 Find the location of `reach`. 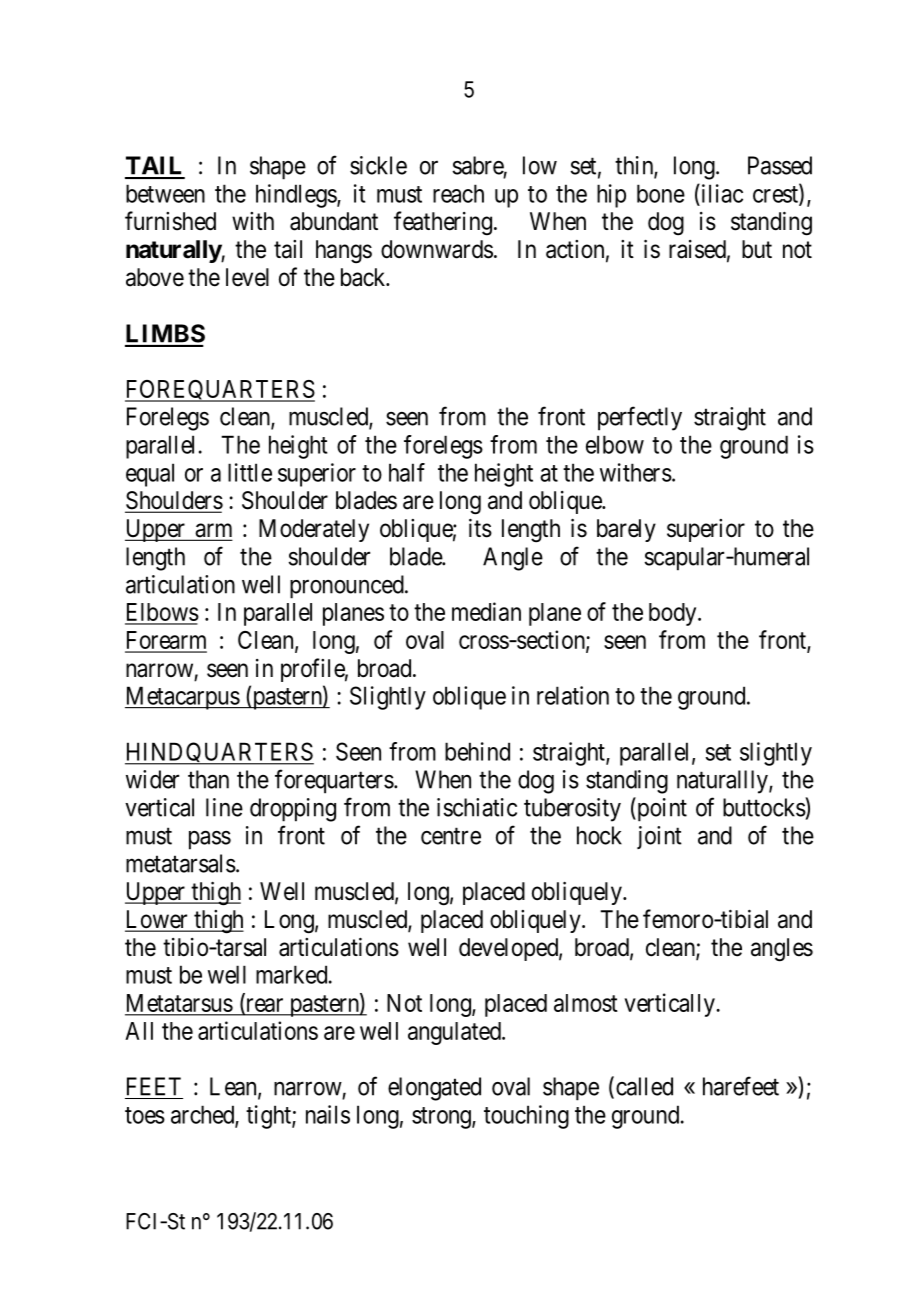

reach is located at coordinates (458, 193).
